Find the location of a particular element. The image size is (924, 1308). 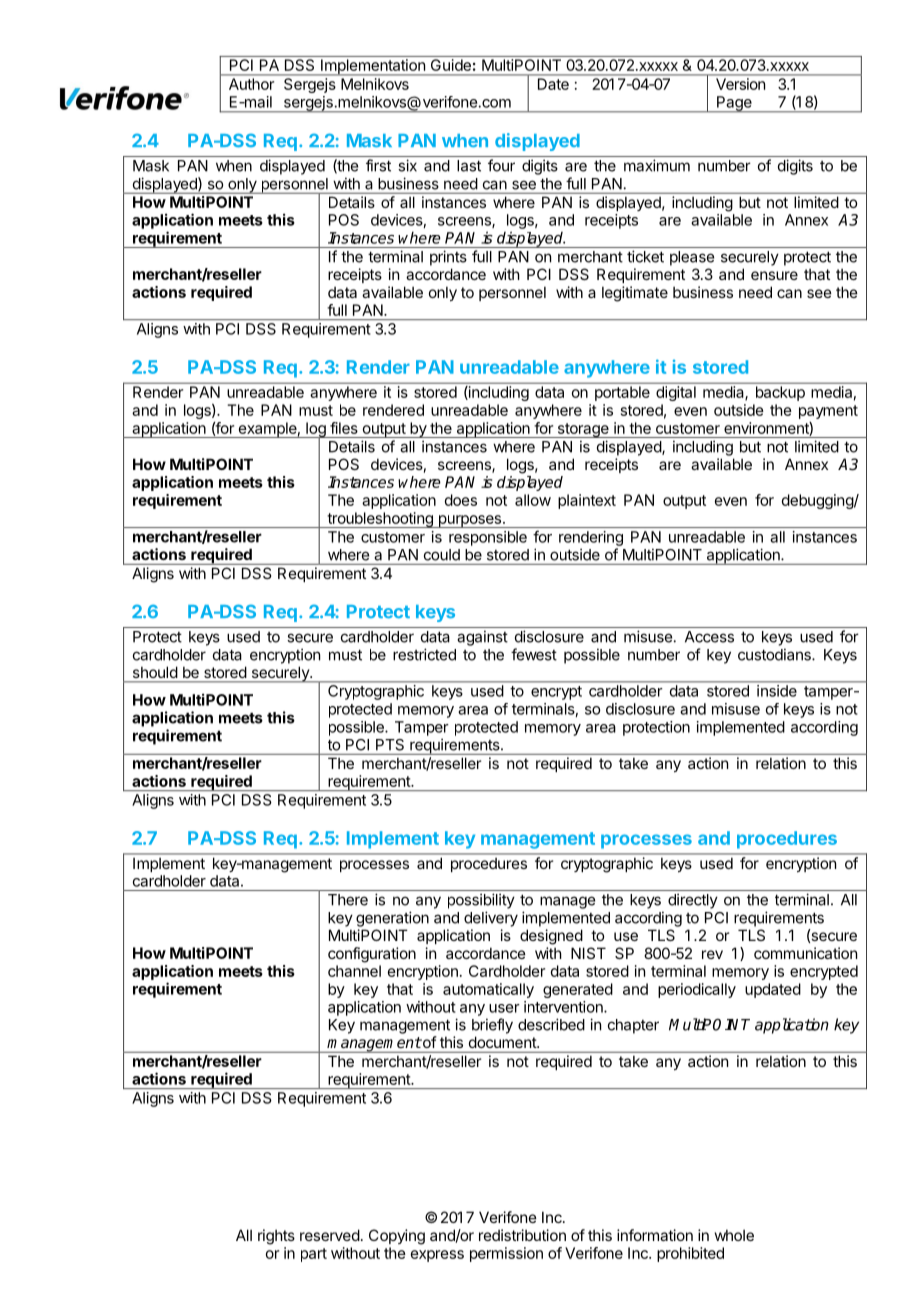

delivery is located at coordinates (491, 919).
